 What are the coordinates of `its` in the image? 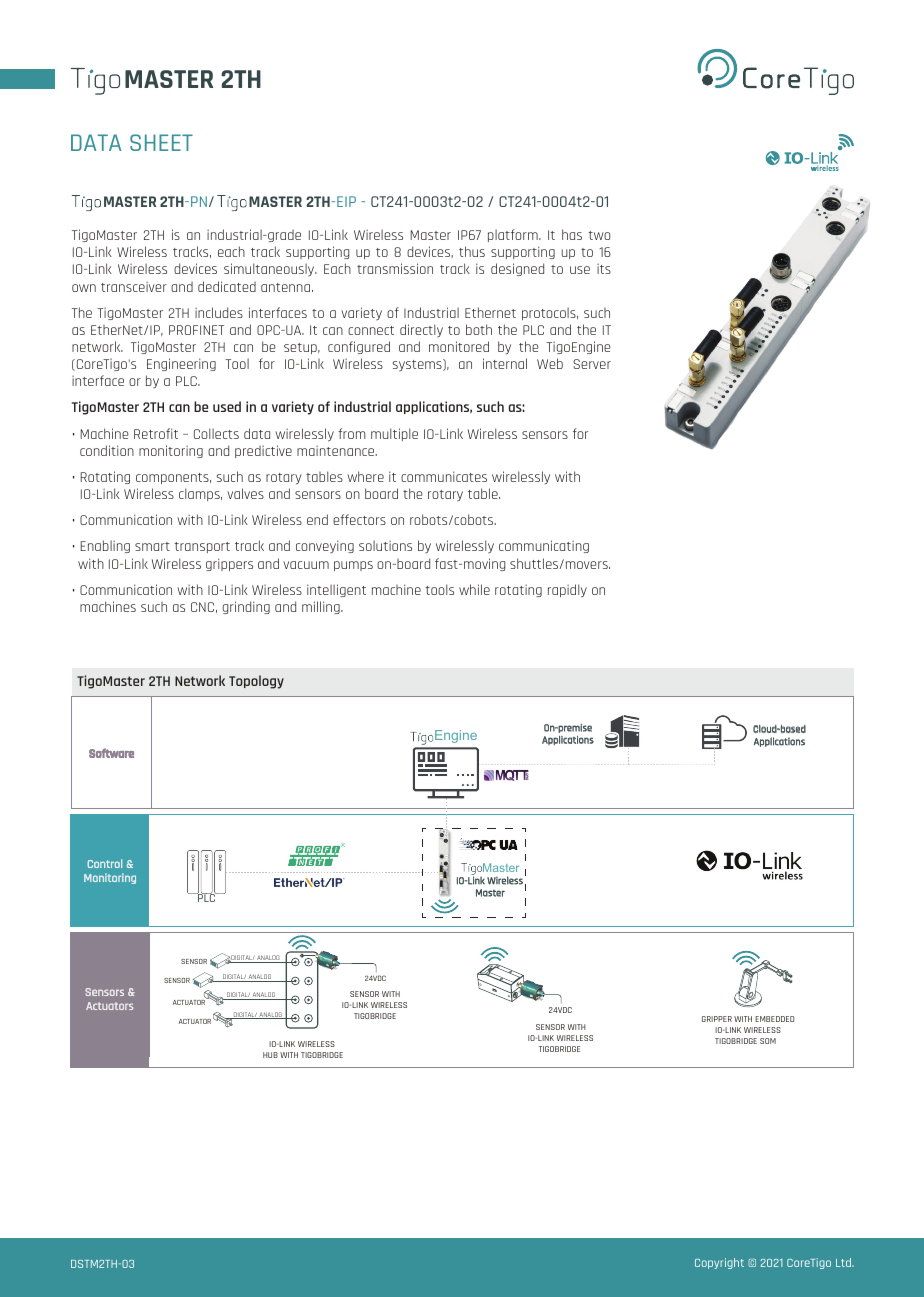 It's located at (604, 269).
